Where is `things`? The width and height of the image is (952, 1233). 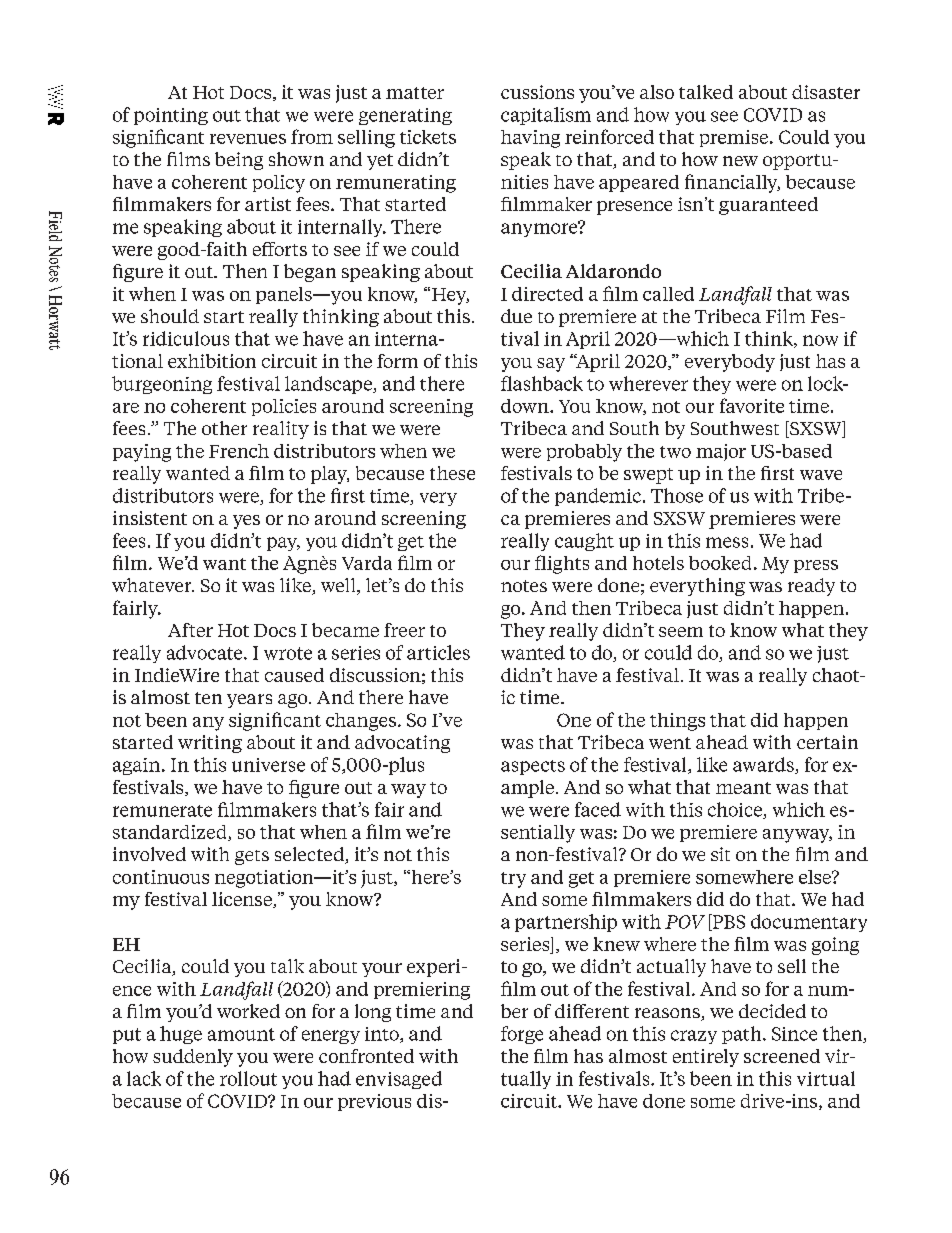
things is located at coordinates (677, 722).
